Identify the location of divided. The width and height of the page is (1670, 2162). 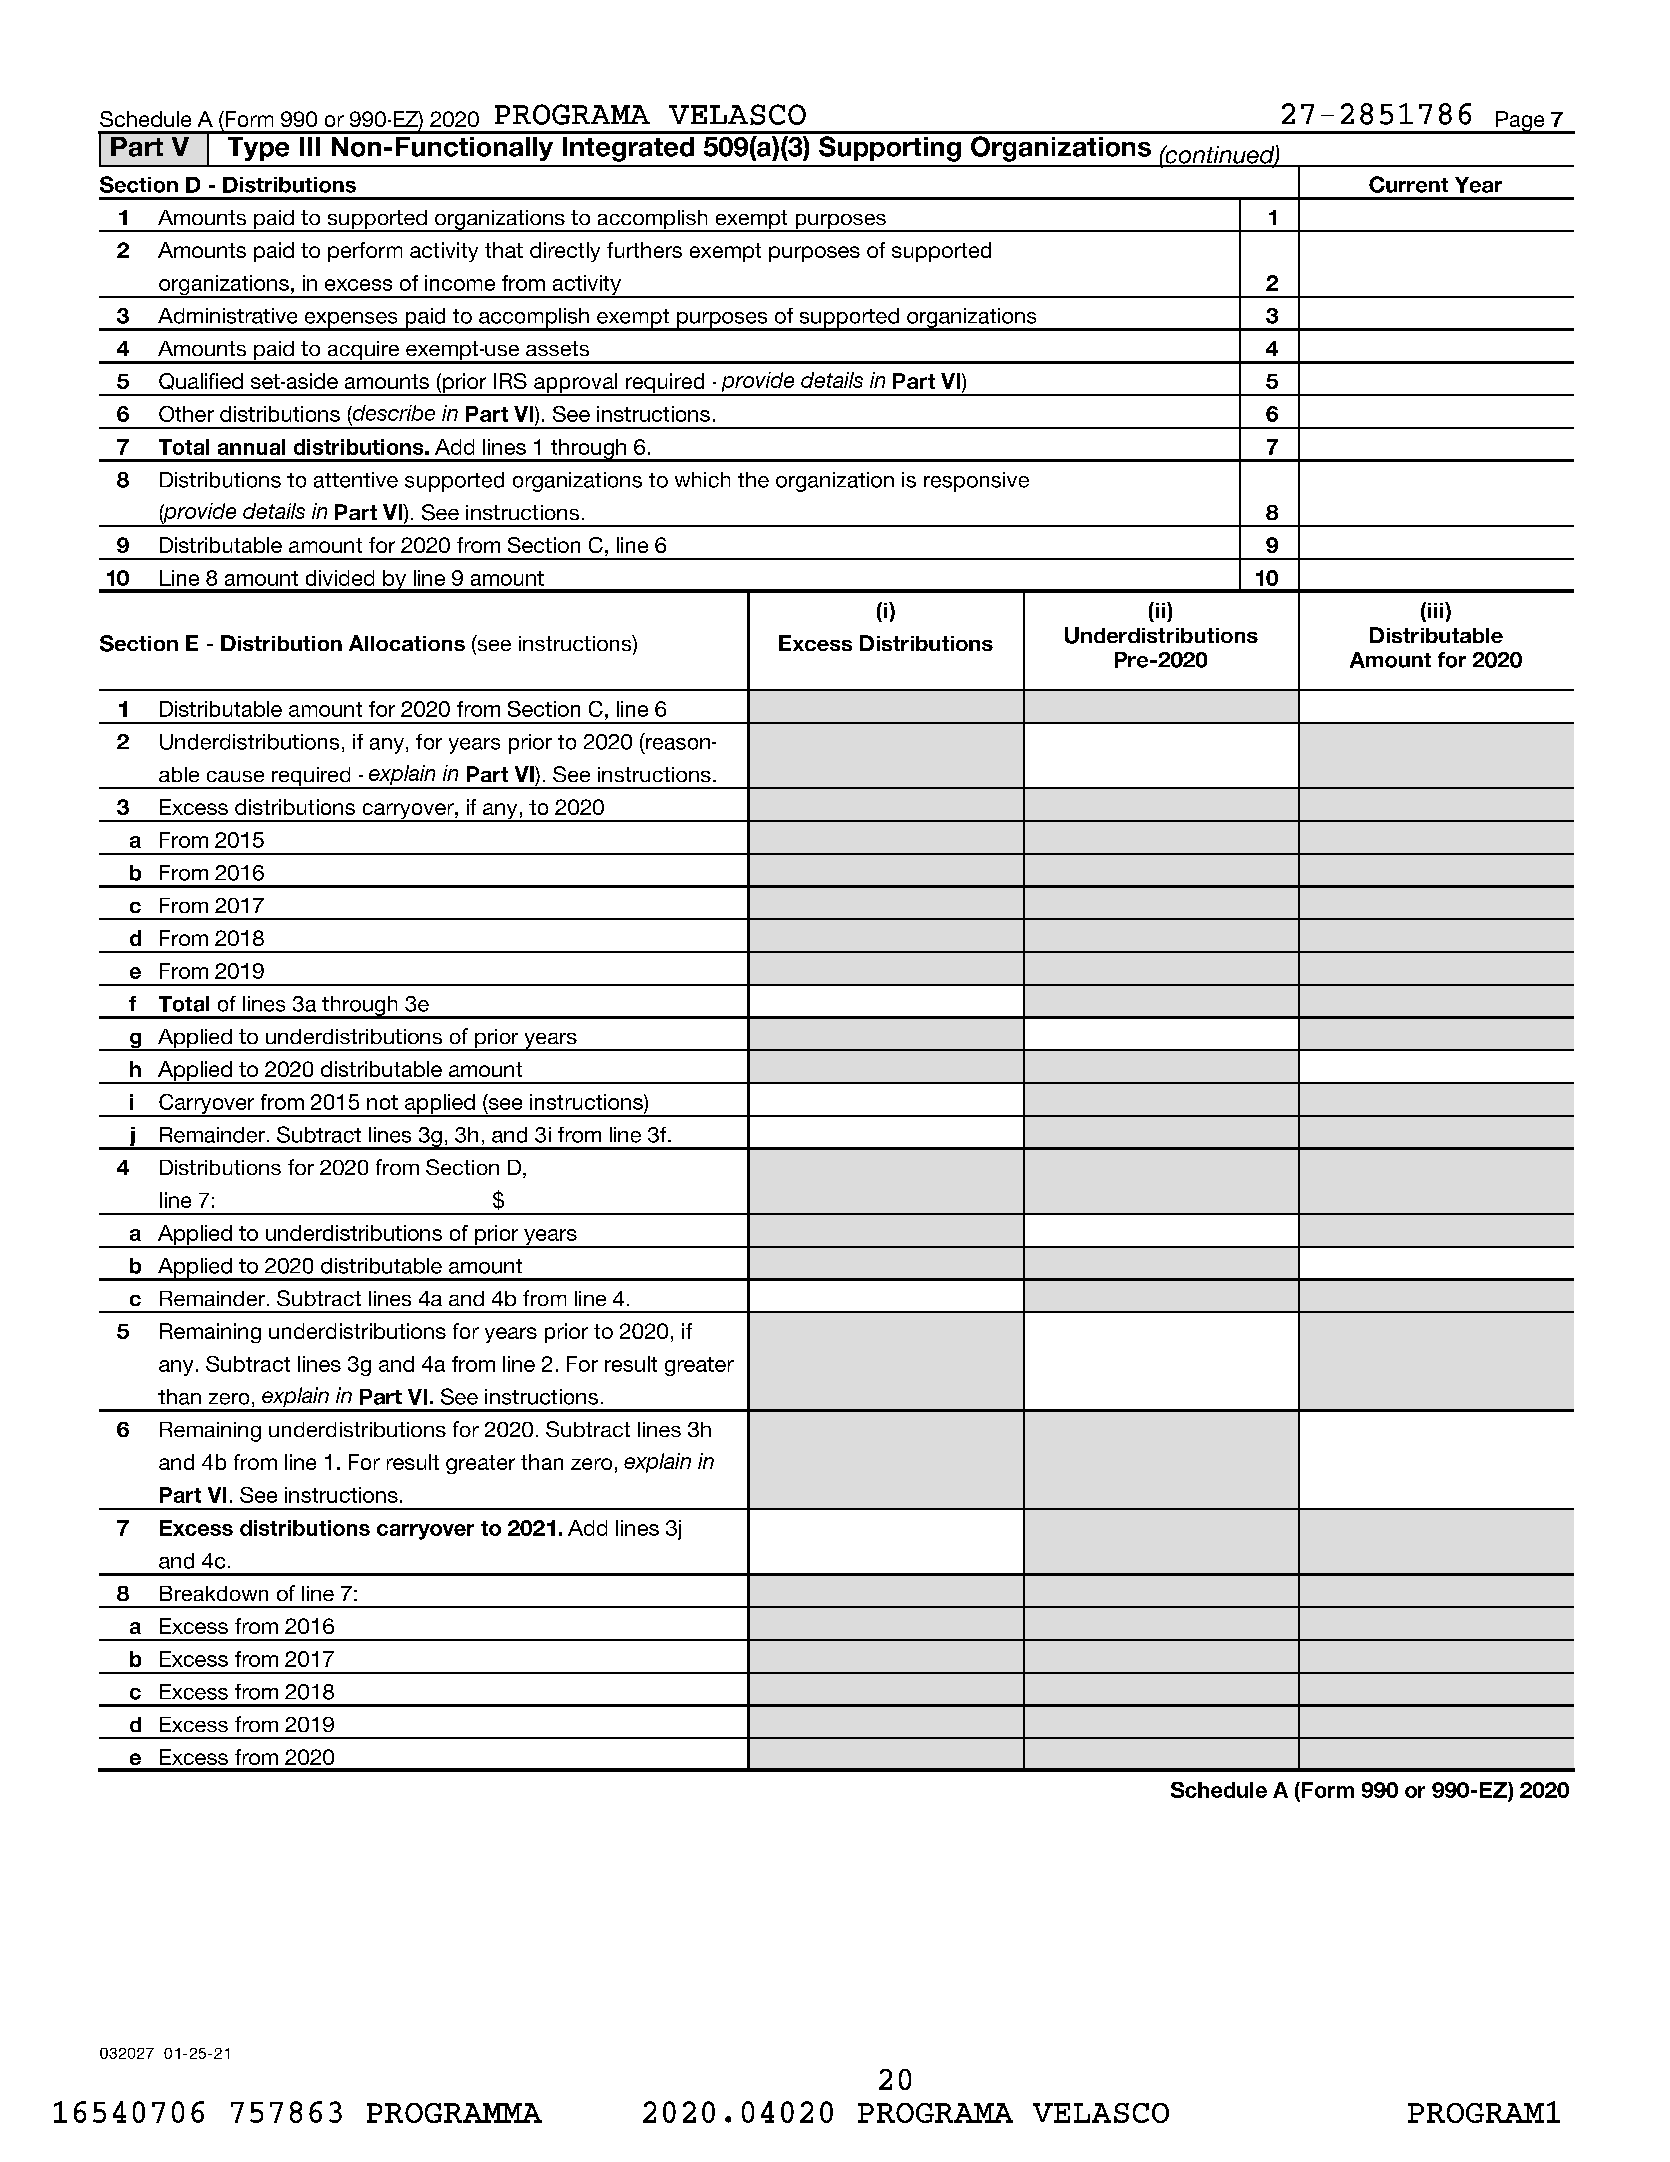
(340, 578).
